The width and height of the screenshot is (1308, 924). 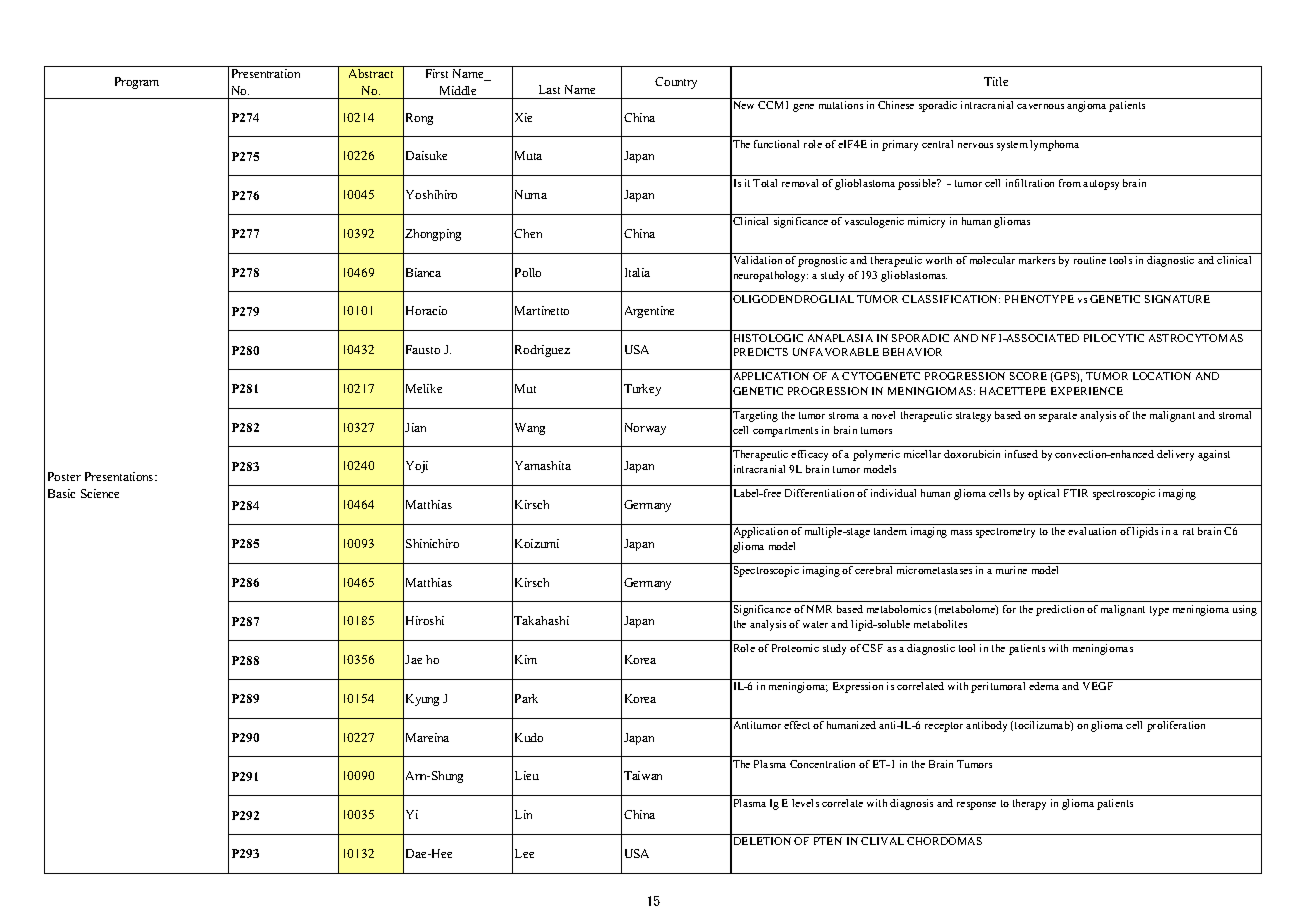 I want to click on angioma, so click(x=1086, y=106).
